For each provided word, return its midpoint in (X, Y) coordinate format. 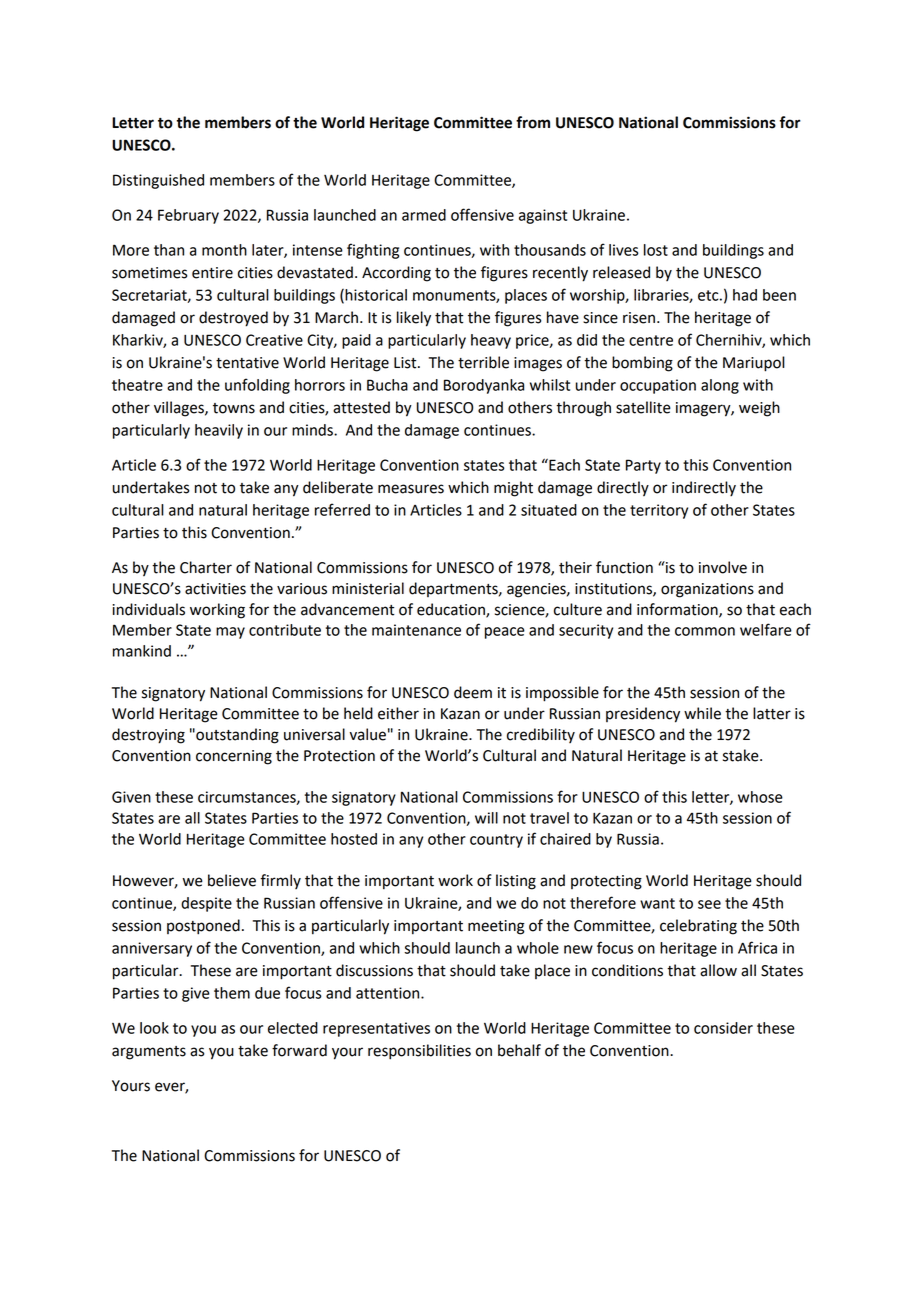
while (702, 713)
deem (473, 692)
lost (656, 250)
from (533, 122)
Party (643, 466)
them (232, 993)
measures (411, 489)
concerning (234, 757)
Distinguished (158, 181)
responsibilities (419, 1052)
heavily (219, 431)
